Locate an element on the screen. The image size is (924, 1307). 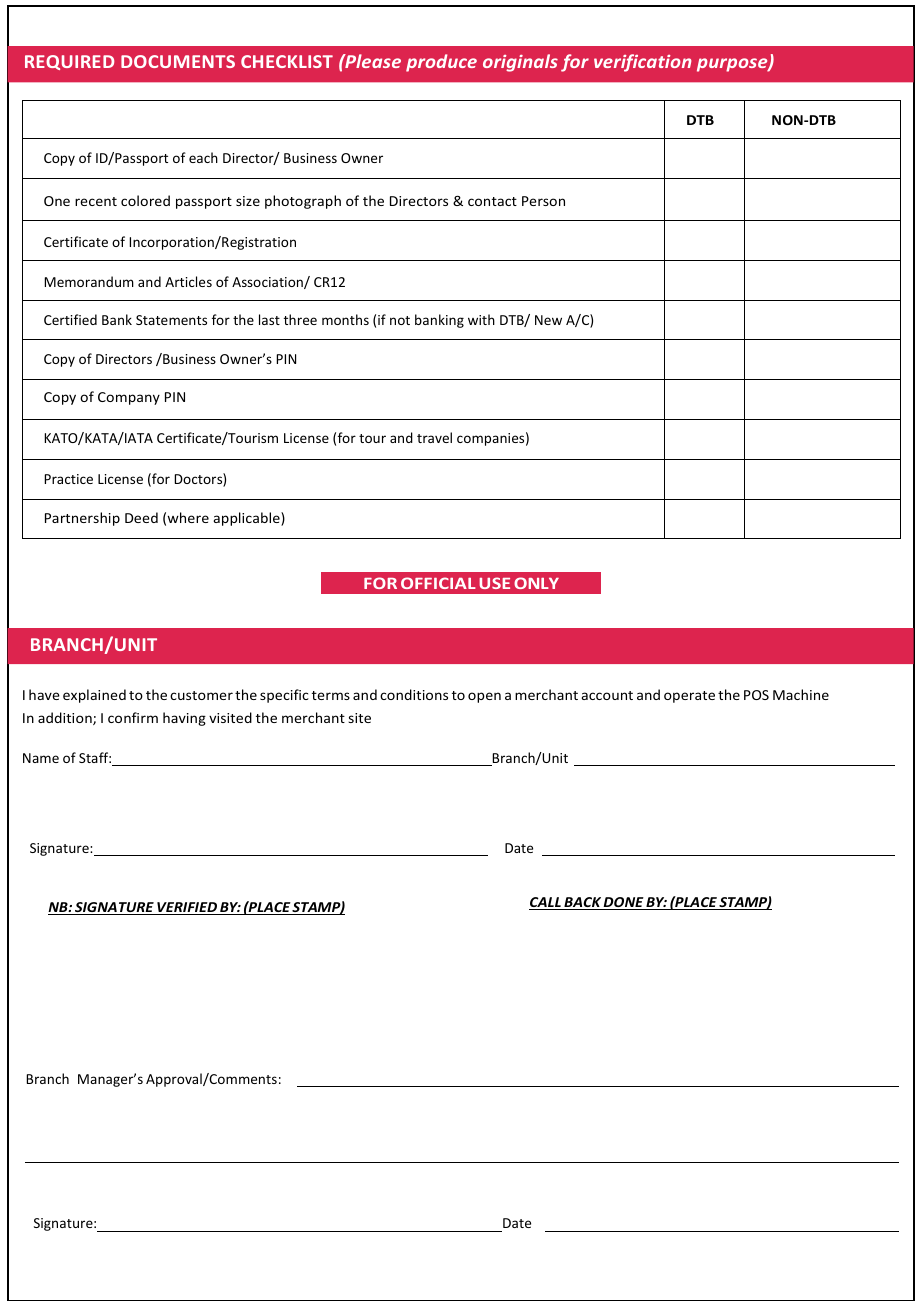
DOCUMENTS is located at coordinates (178, 61).
